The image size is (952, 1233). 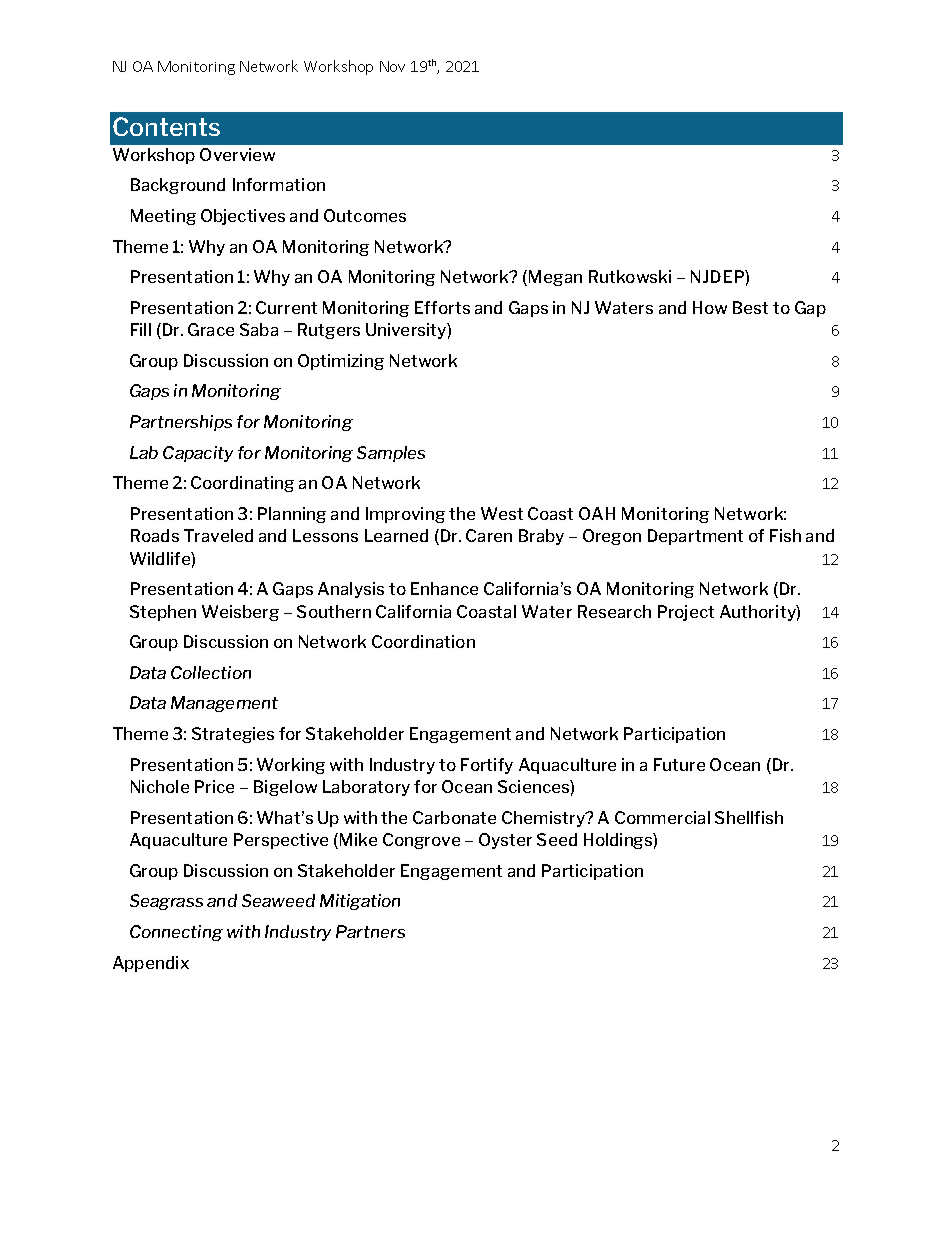 I want to click on Nov, so click(x=392, y=66).
